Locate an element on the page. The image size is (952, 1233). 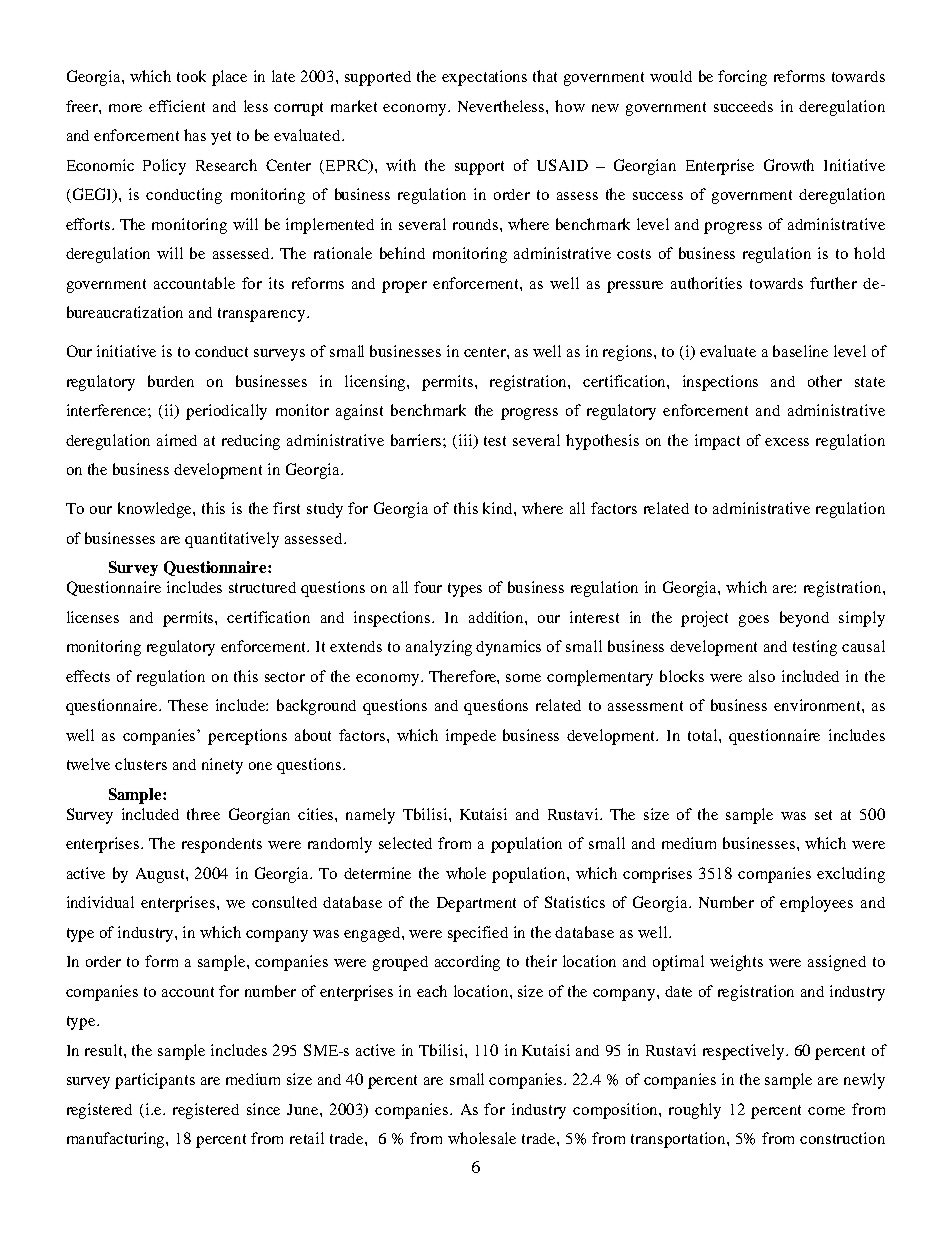
participants is located at coordinates (155, 1081).
